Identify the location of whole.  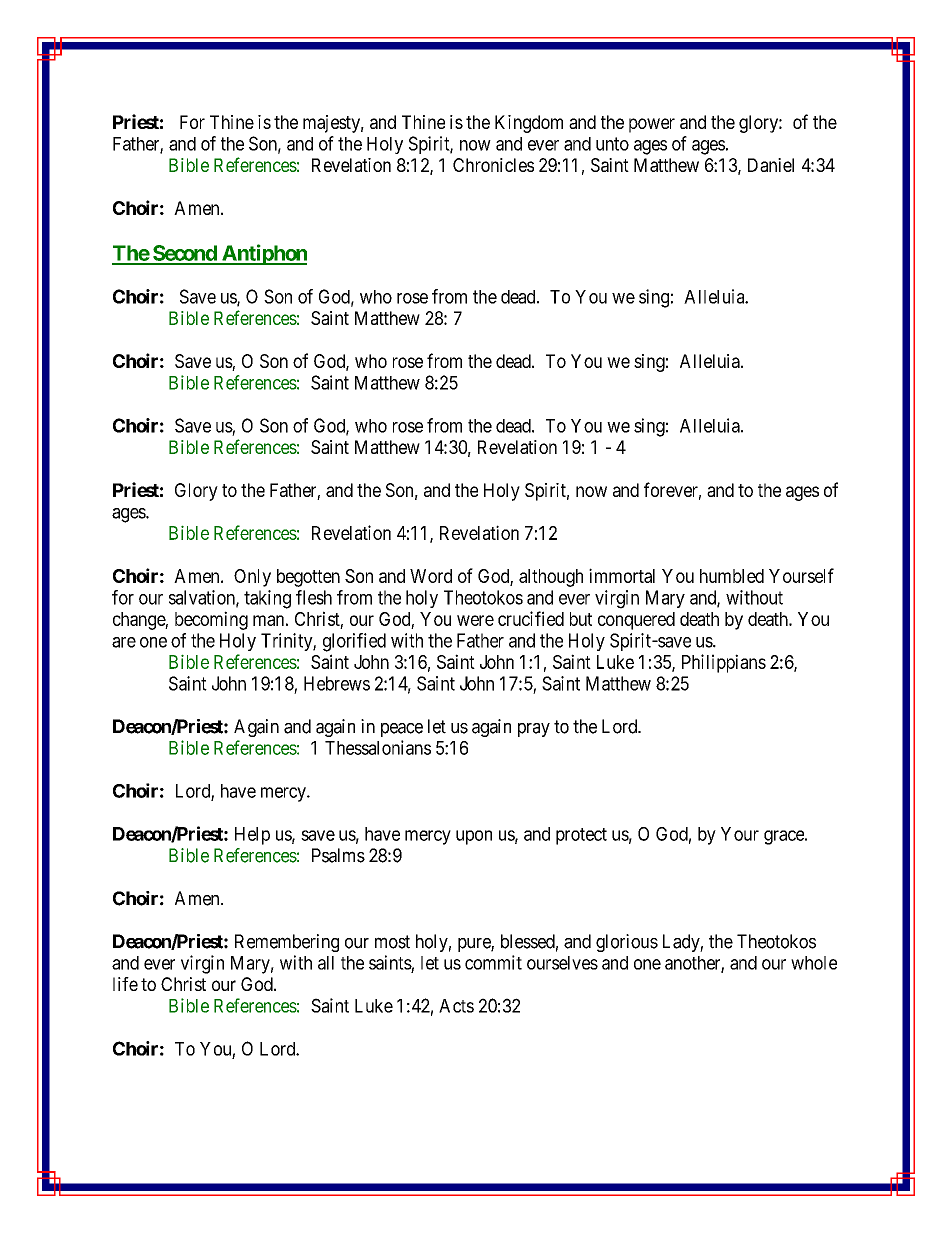
(814, 963).
